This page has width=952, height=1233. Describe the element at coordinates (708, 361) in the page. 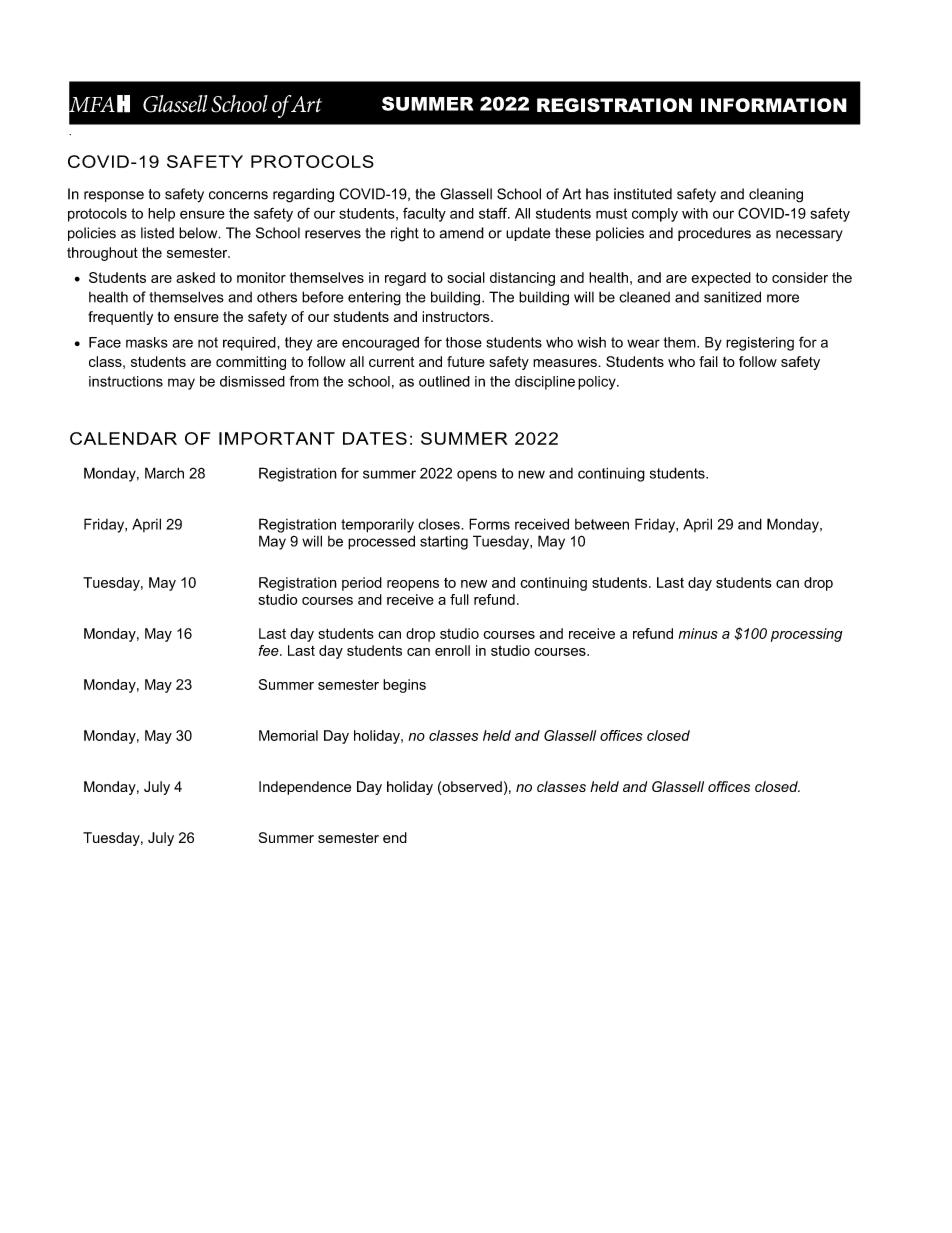

I see `fail` at that location.
